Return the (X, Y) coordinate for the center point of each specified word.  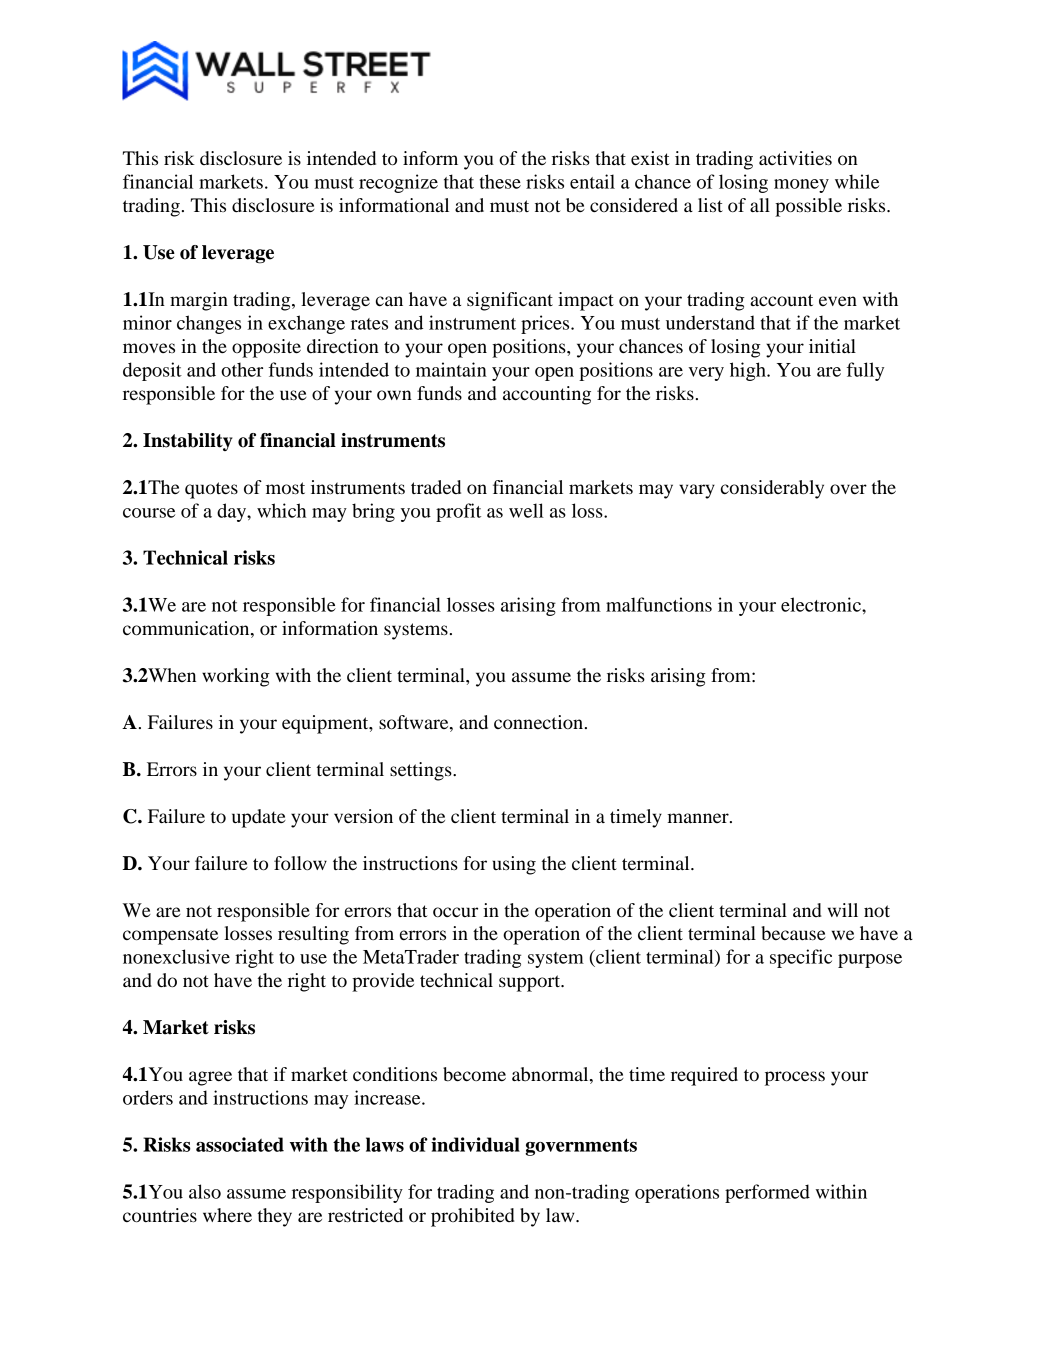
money (801, 186)
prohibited (473, 1217)
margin (199, 301)
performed (767, 1193)
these (500, 181)
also (205, 1191)
